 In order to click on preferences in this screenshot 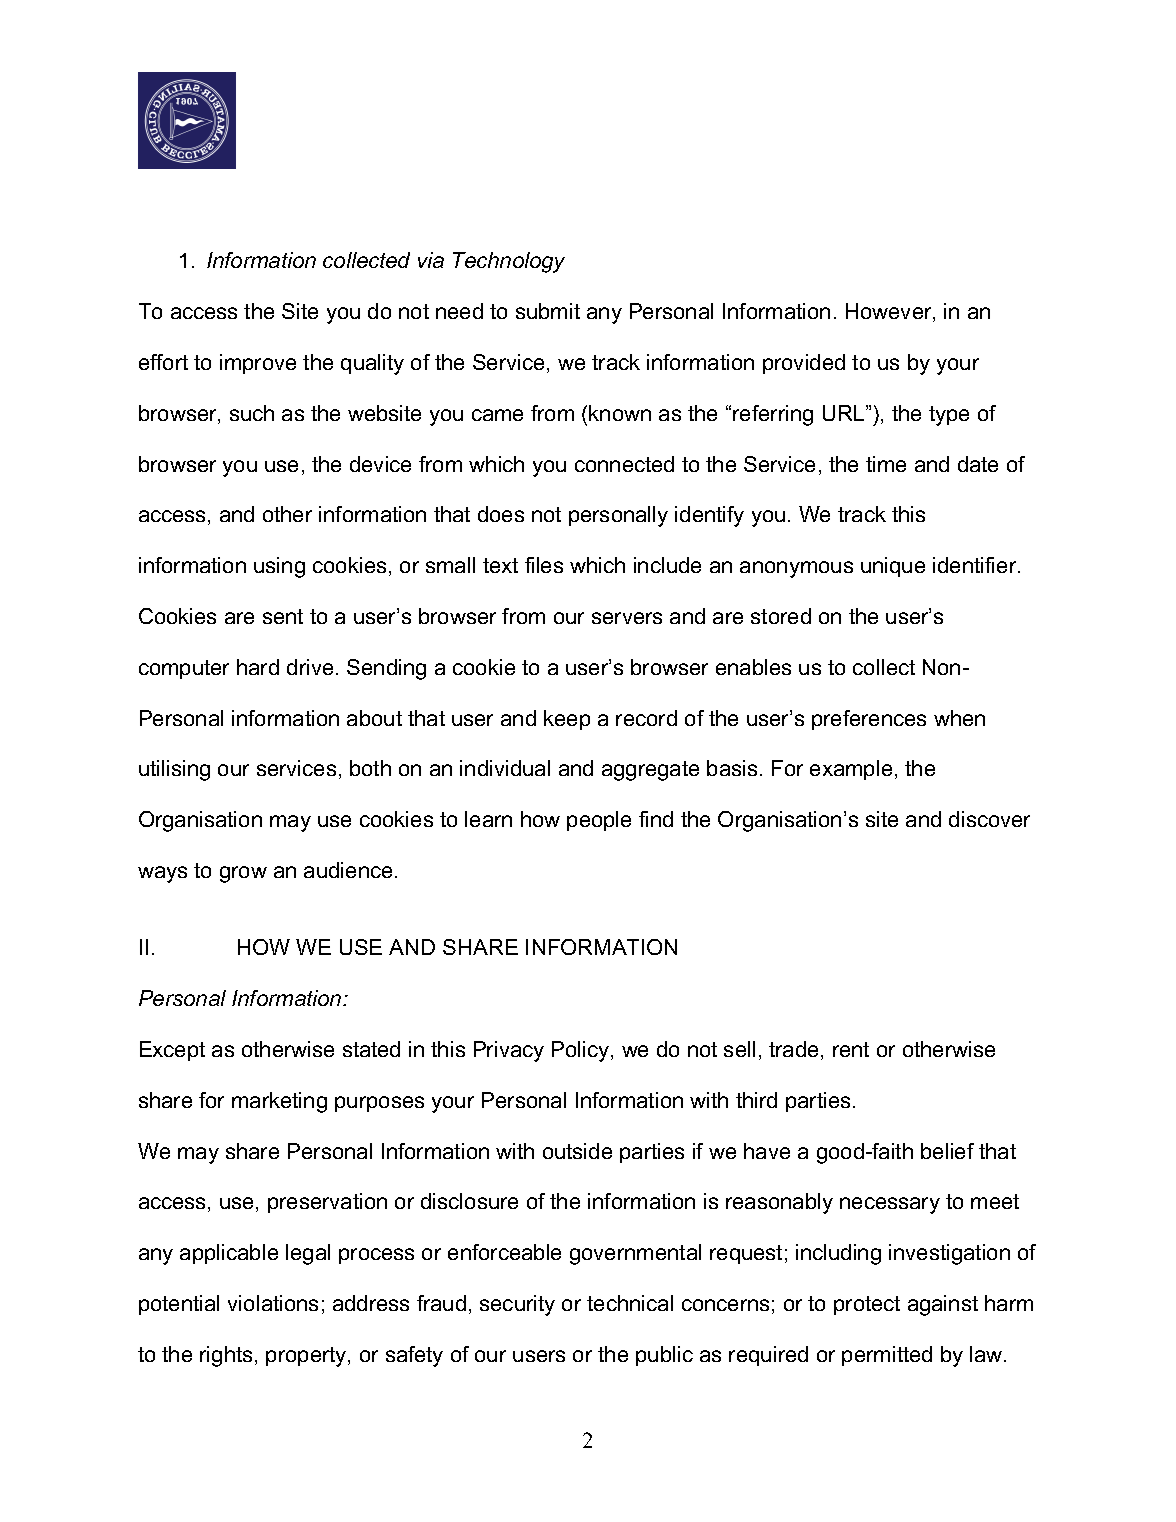, I will do `click(869, 720)`.
